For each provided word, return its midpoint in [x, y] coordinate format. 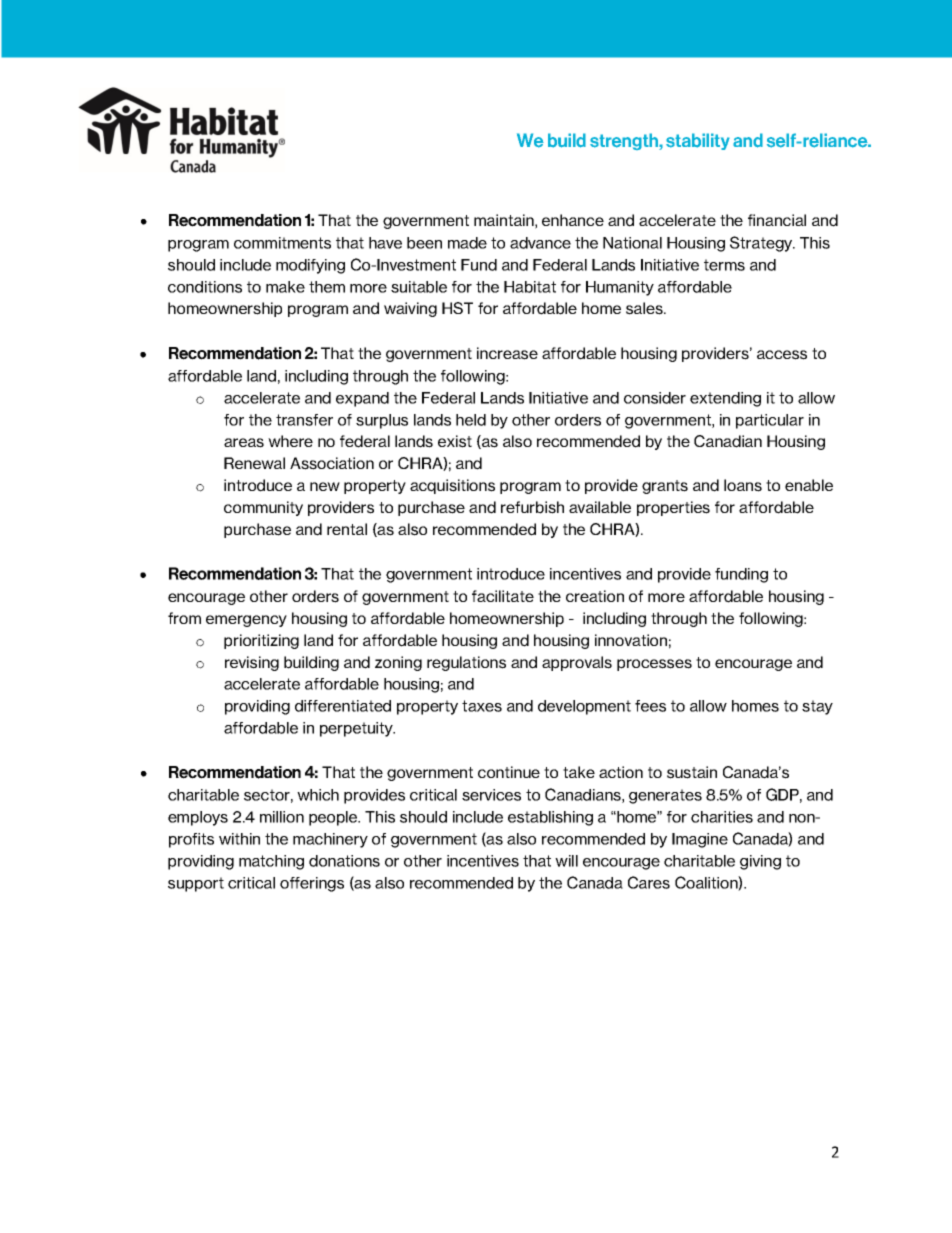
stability [698, 141]
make [285, 287]
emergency [246, 621]
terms [724, 265]
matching [271, 862]
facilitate [503, 596]
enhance [573, 220]
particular [770, 421]
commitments [282, 243]
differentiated [343, 706]
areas [244, 443]
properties [673, 508]
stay [817, 707]
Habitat [530, 287]
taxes [482, 706]
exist [455, 441]
